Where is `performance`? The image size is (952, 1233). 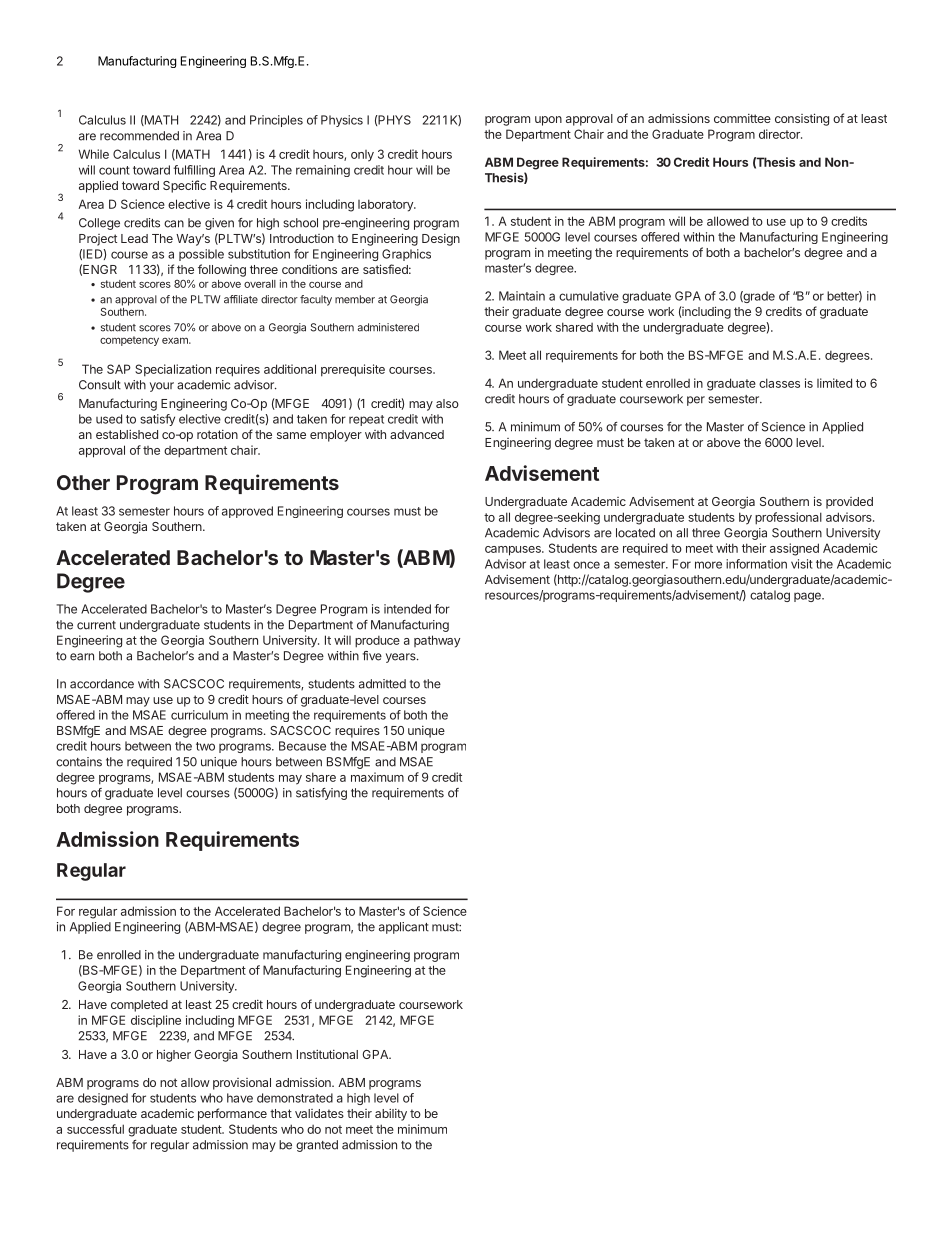
performance is located at coordinates (232, 1114).
